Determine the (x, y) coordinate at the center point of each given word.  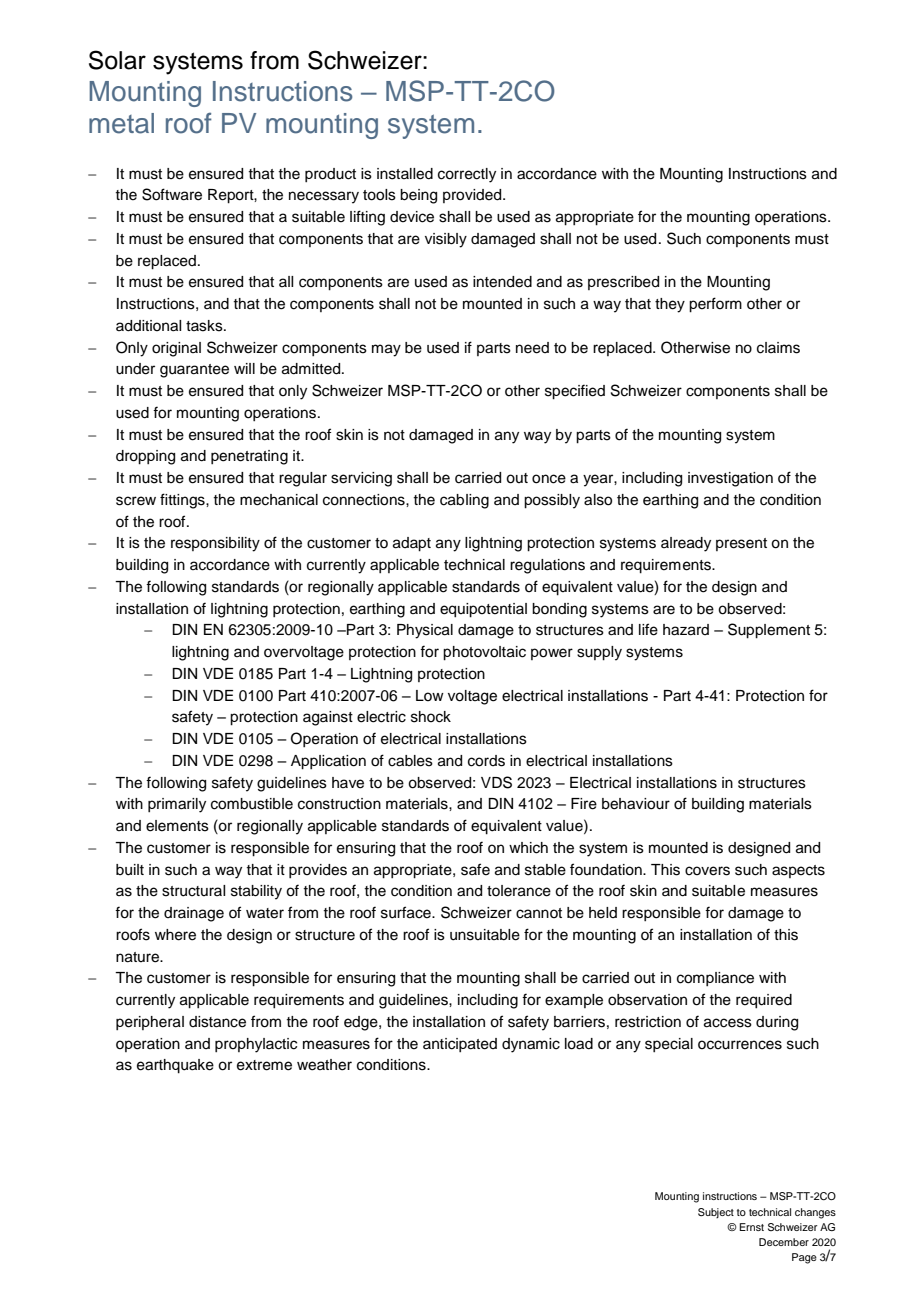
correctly (467, 175)
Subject (716, 1213)
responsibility (215, 544)
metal (121, 123)
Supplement (769, 631)
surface (407, 912)
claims (778, 348)
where (175, 935)
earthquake (175, 1066)
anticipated (460, 1045)
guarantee (194, 371)
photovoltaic (484, 653)
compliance (715, 979)
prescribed (623, 283)
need (532, 348)
